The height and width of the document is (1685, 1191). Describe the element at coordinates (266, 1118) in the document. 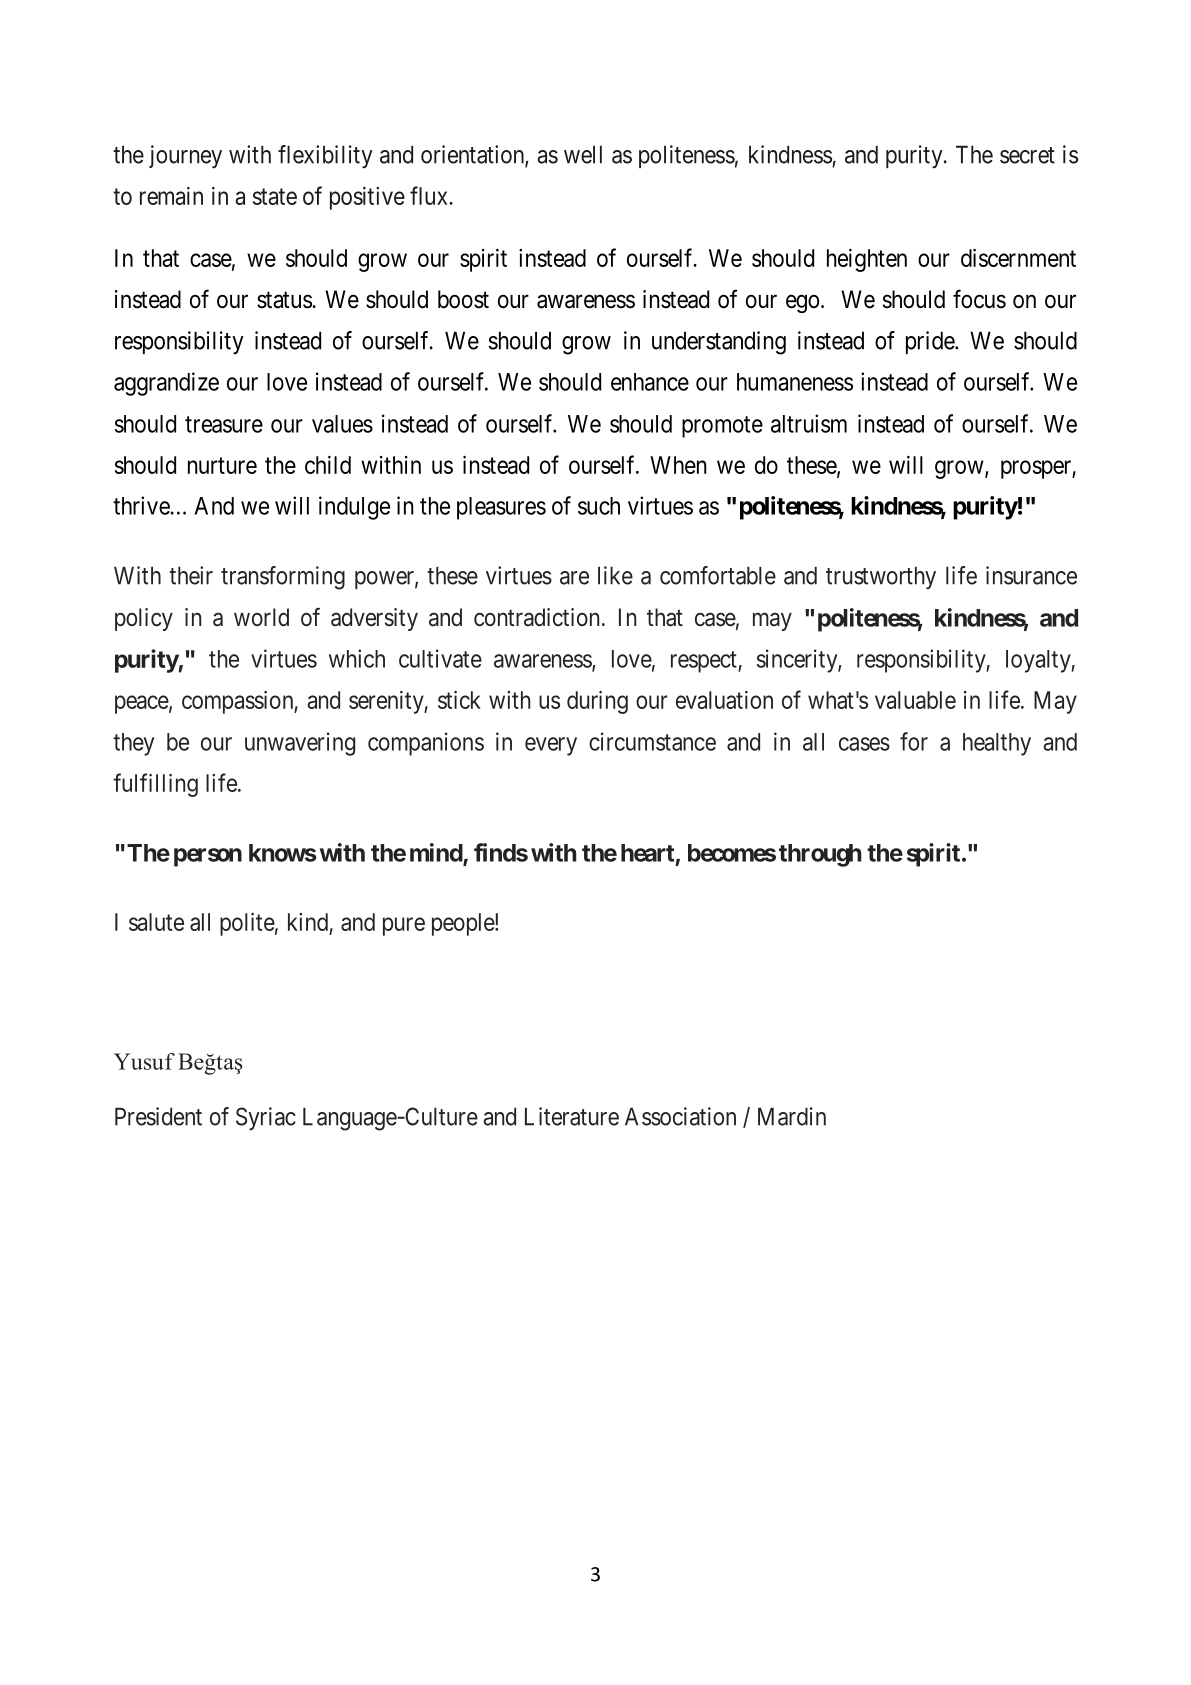

I see `Syriac` at that location.
